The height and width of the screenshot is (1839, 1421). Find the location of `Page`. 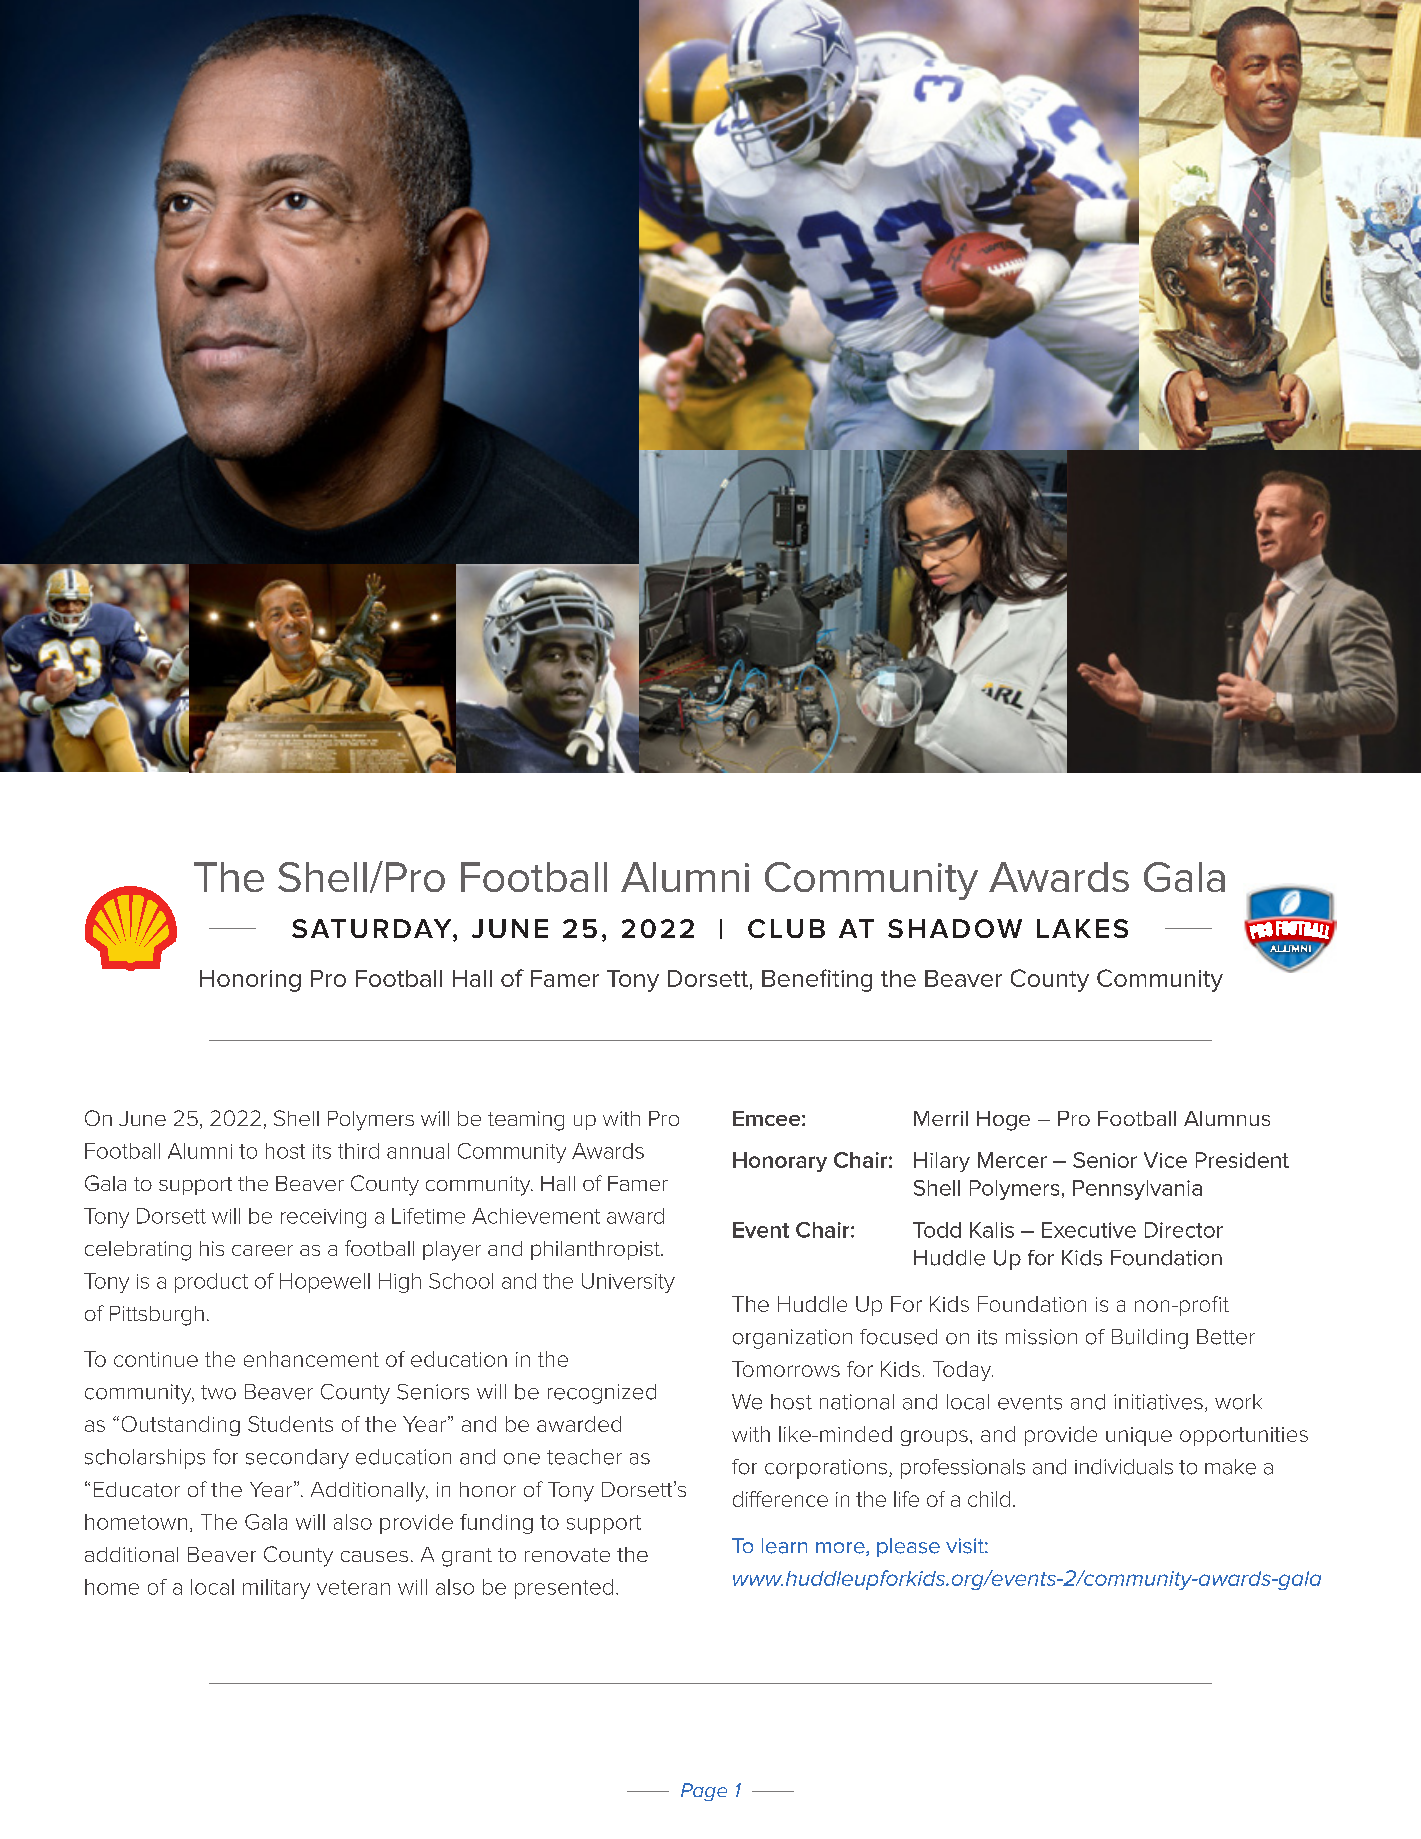

Page is located at coordinates (704, 1792).
